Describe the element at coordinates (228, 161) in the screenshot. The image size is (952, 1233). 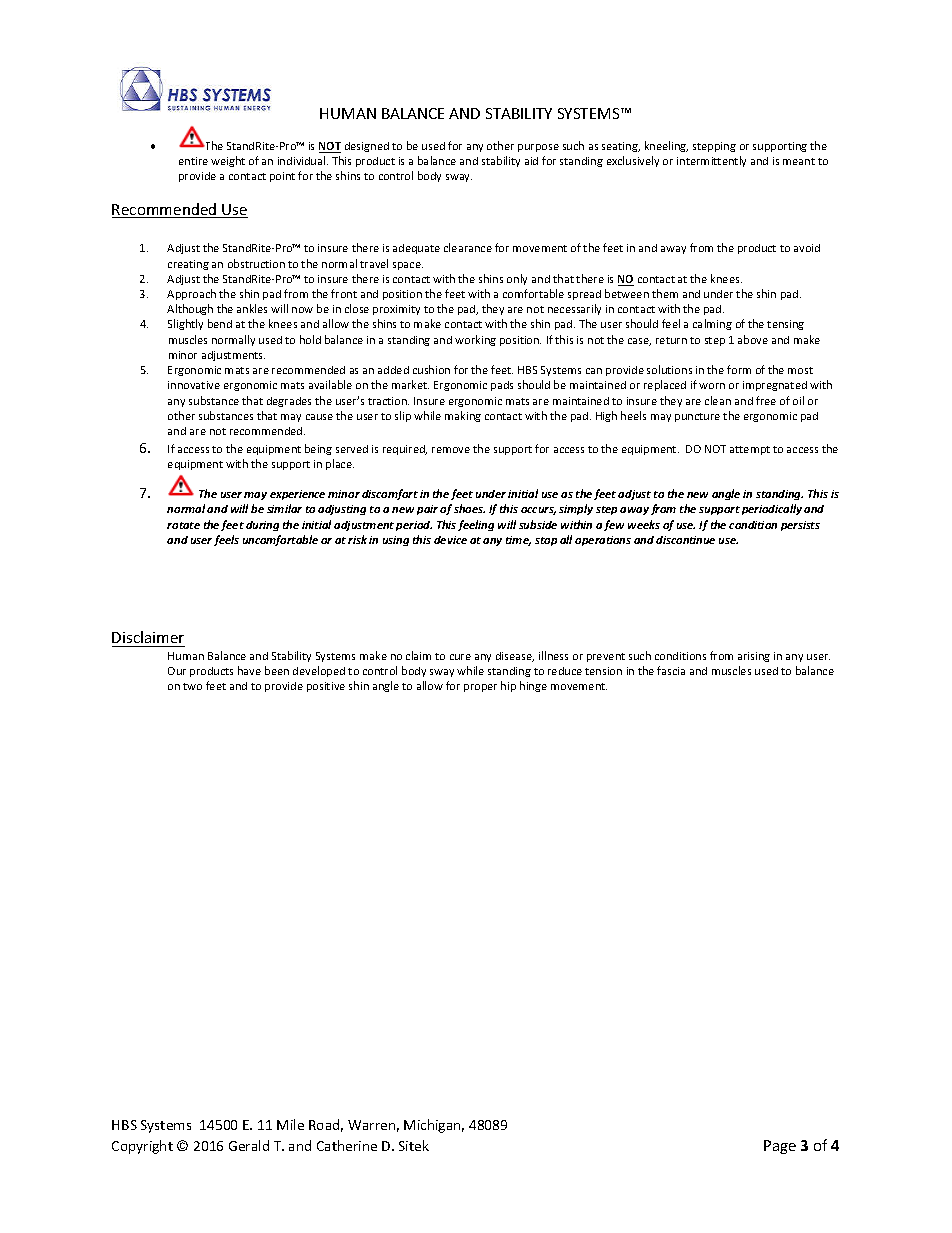
I see `weight` at that location.
